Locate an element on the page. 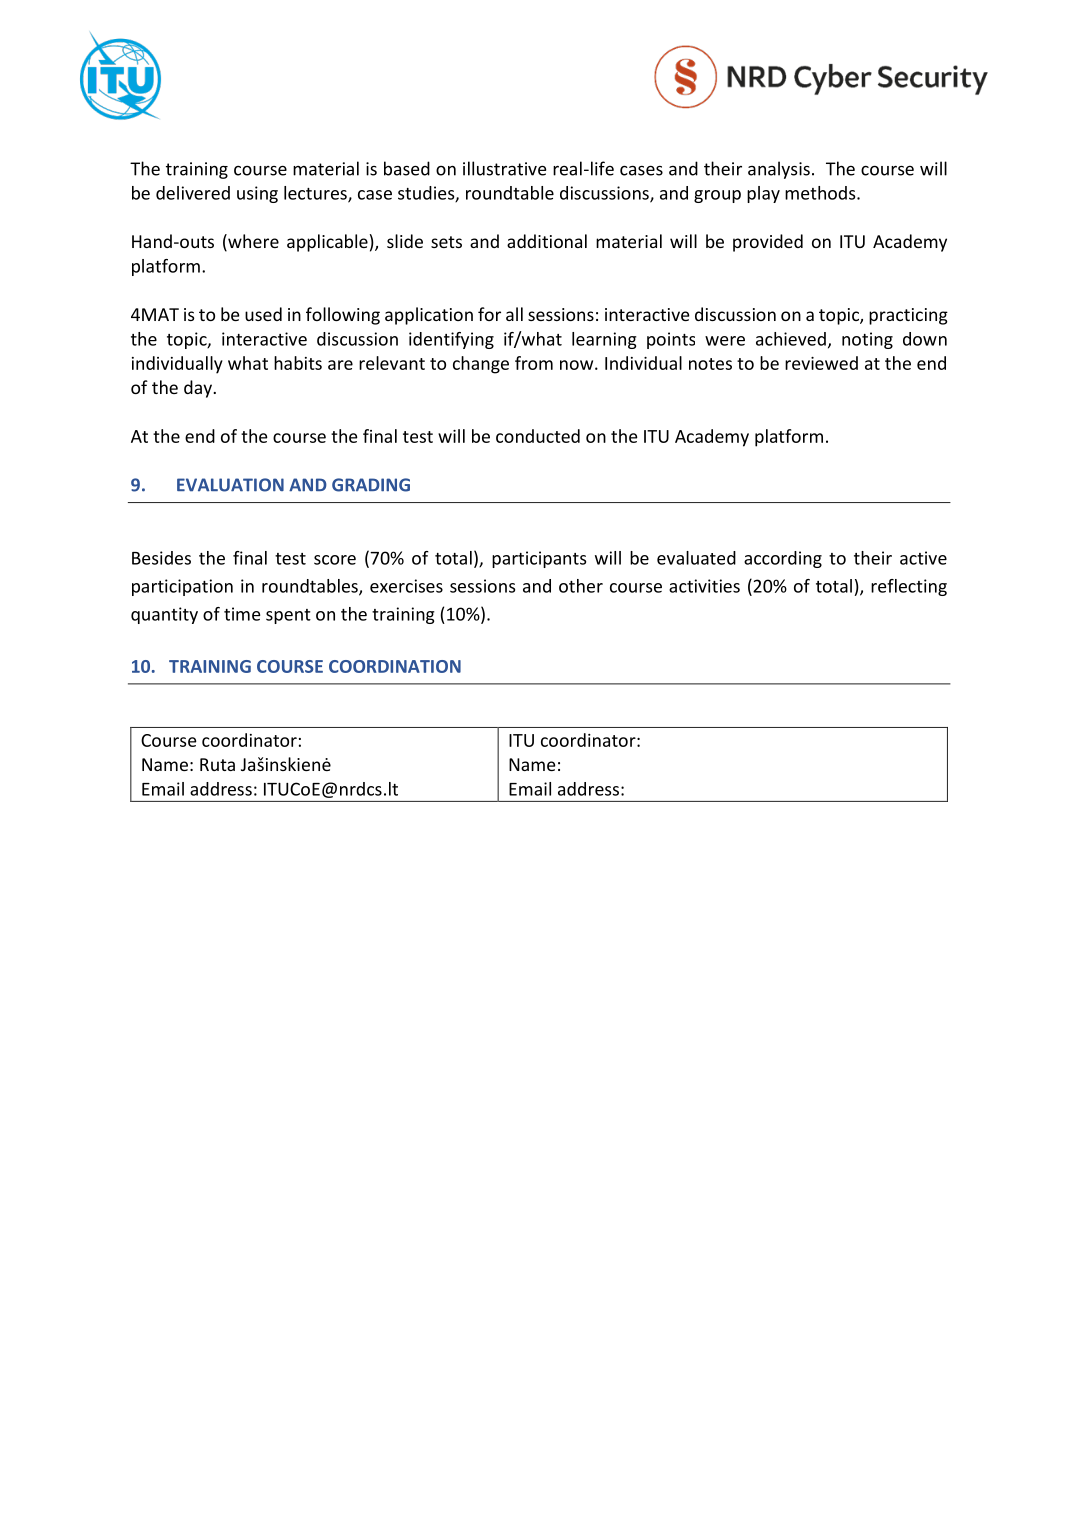 This document has height=1525, width=1078. illustrative is located at coordinates (504, 168).
